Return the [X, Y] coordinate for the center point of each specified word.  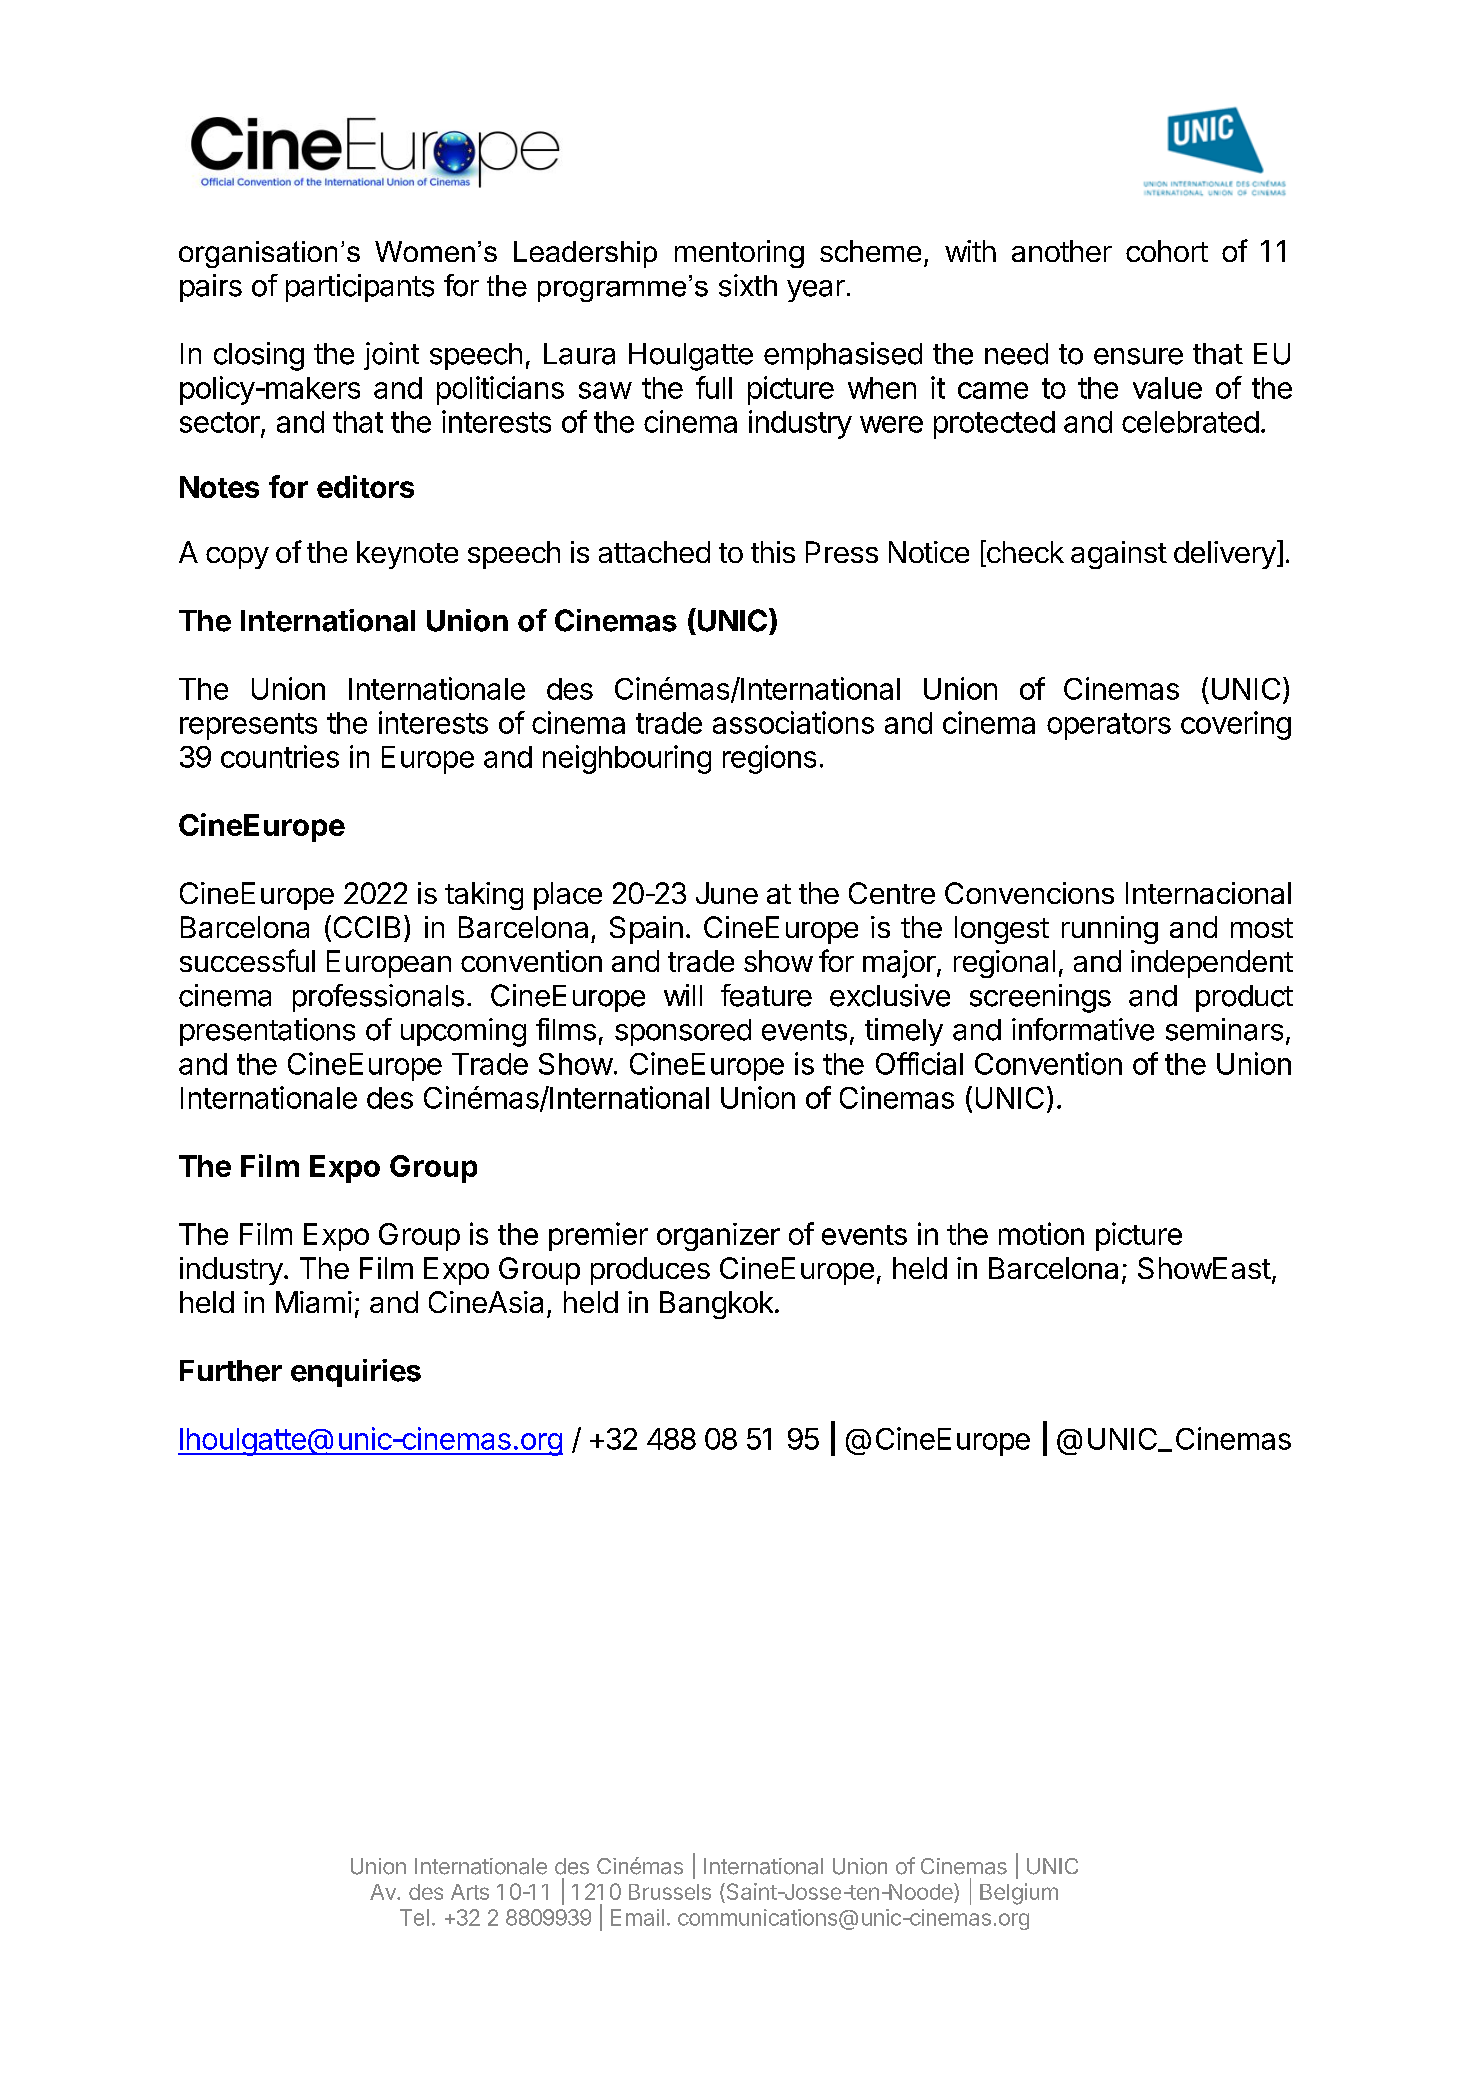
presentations [267, 1032]
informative [1083, 1029]
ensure [1138, 356]
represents [248, 726]
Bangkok [716, 1305]
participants [360, 288]
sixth [748, 285]
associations [793, 722]
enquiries [356, 1373]
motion [1041, 1233]
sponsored [683, 1032]
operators [1109, 726]
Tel [414, 1917]
